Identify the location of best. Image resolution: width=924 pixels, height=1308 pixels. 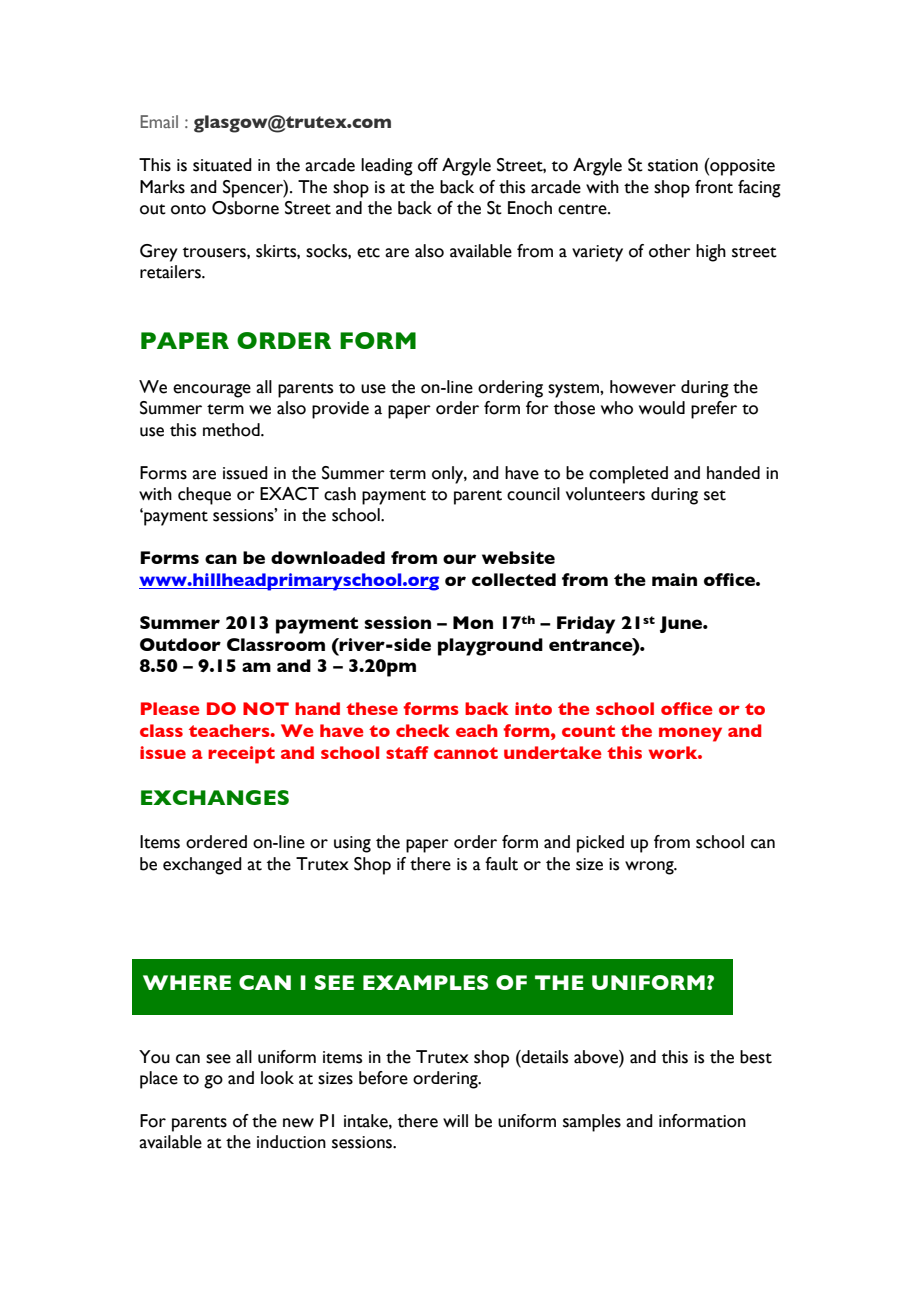
(756, 1057).
